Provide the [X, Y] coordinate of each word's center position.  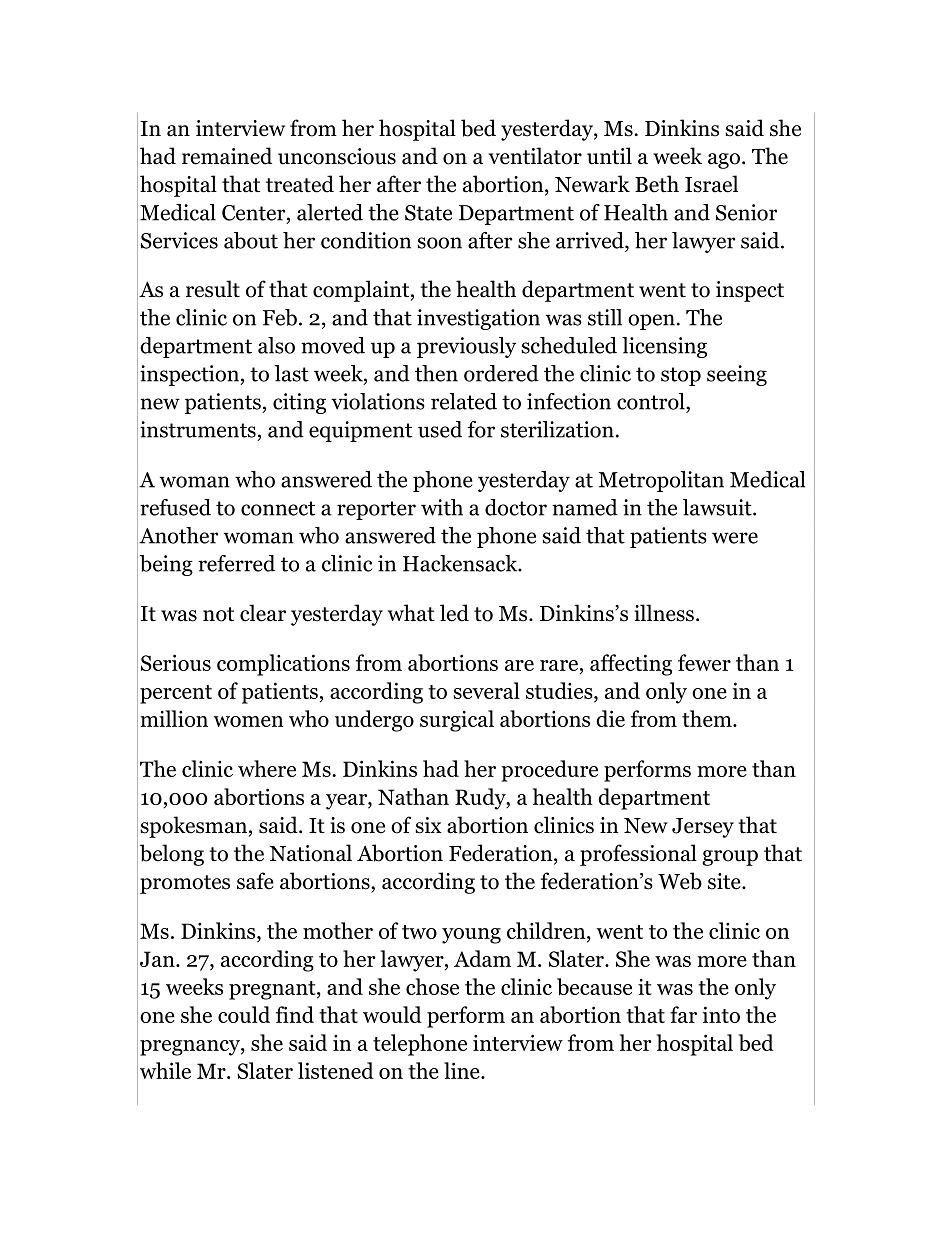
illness [664, 613]
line [463, 1070]
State [428, 213]
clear [263, 613]
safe [255, 881]
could [244, 1014]
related [464, 401]
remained [227, 156]
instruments [198, 429]
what [411, 613]
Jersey [703, 828]
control [652, 401]
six [428, 825]
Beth [657, 184]
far [683, 1014]
